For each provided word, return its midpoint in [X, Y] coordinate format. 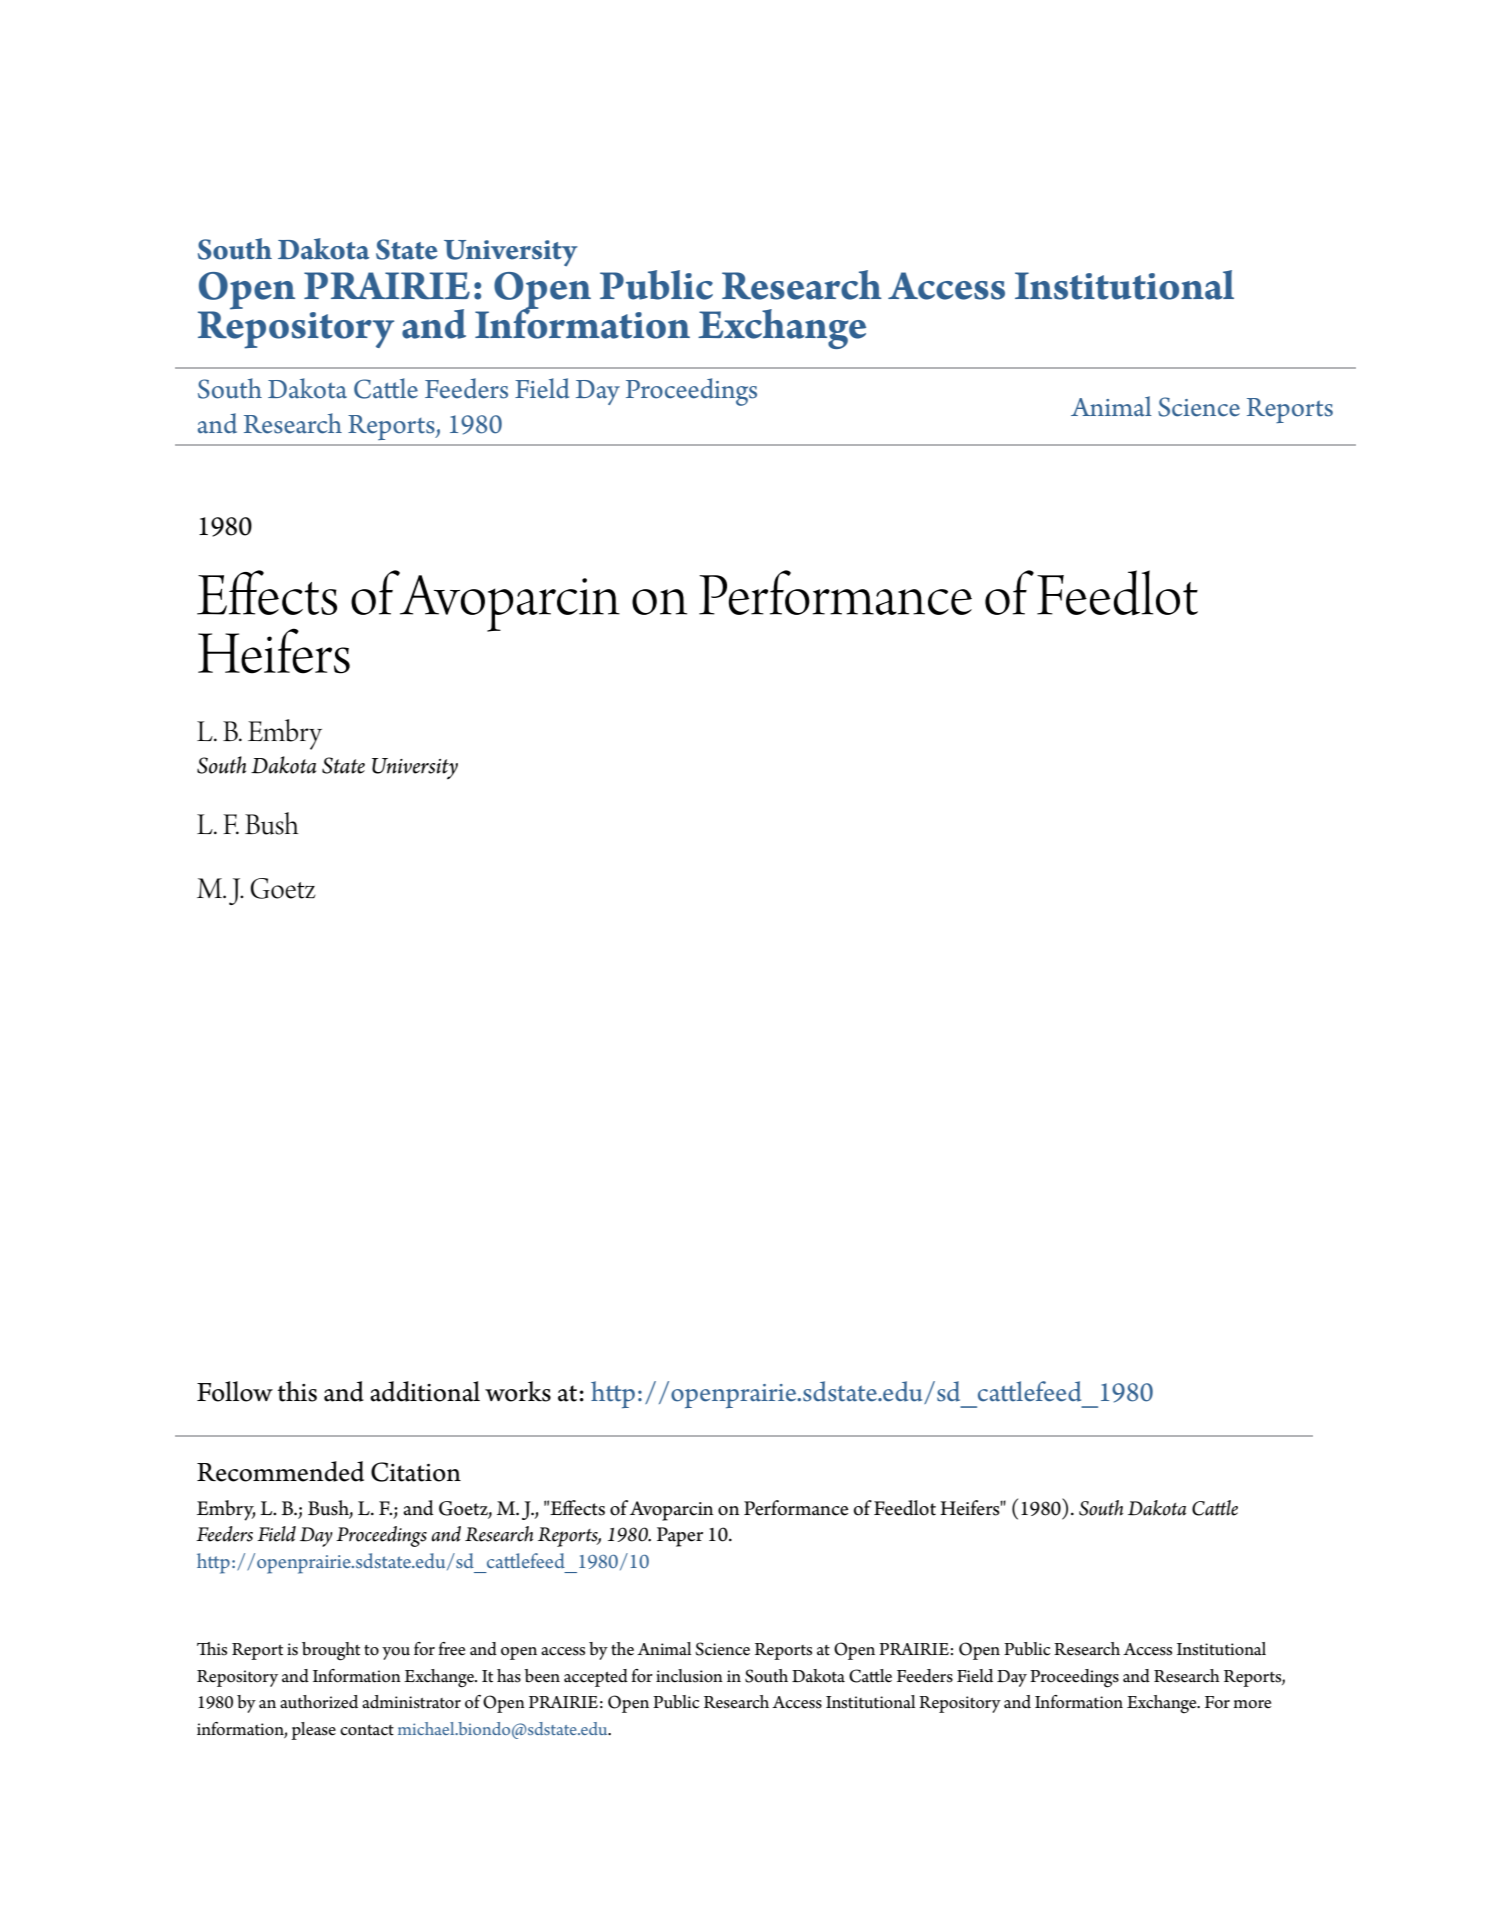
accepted [596, 1678]
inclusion [689, 1676]
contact [367, 1730]
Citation [416, 1472]
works [518, 1391]
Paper [680, 1537]
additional [425, 1391]
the [622, 1649]
